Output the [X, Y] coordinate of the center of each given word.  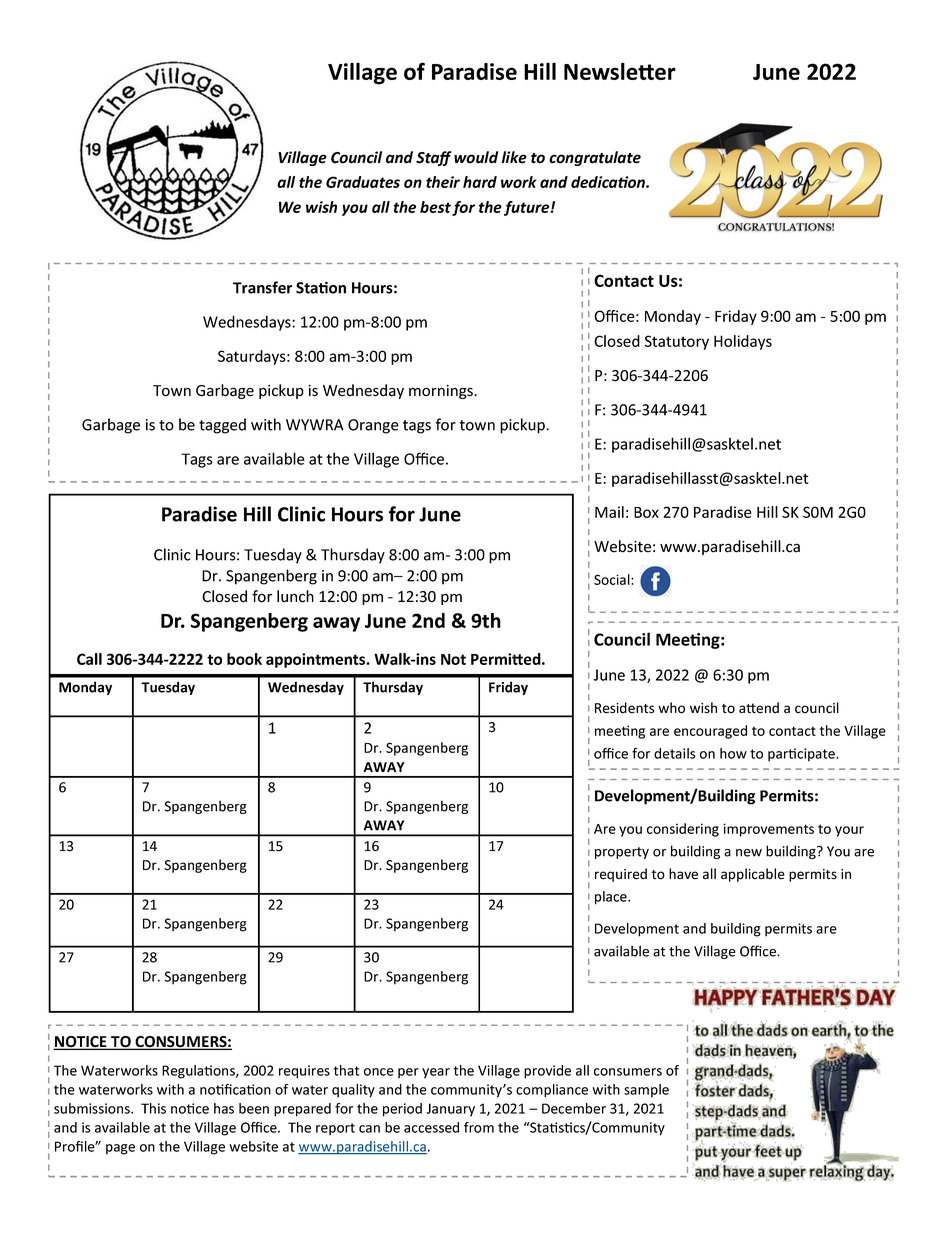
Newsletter [620, 71]
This [153, 1108]
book [244, 659]
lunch [295, 596]
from [479, 1127]
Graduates [363, 182]
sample [646, 1091]
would [476, 157]
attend [759, 708]
